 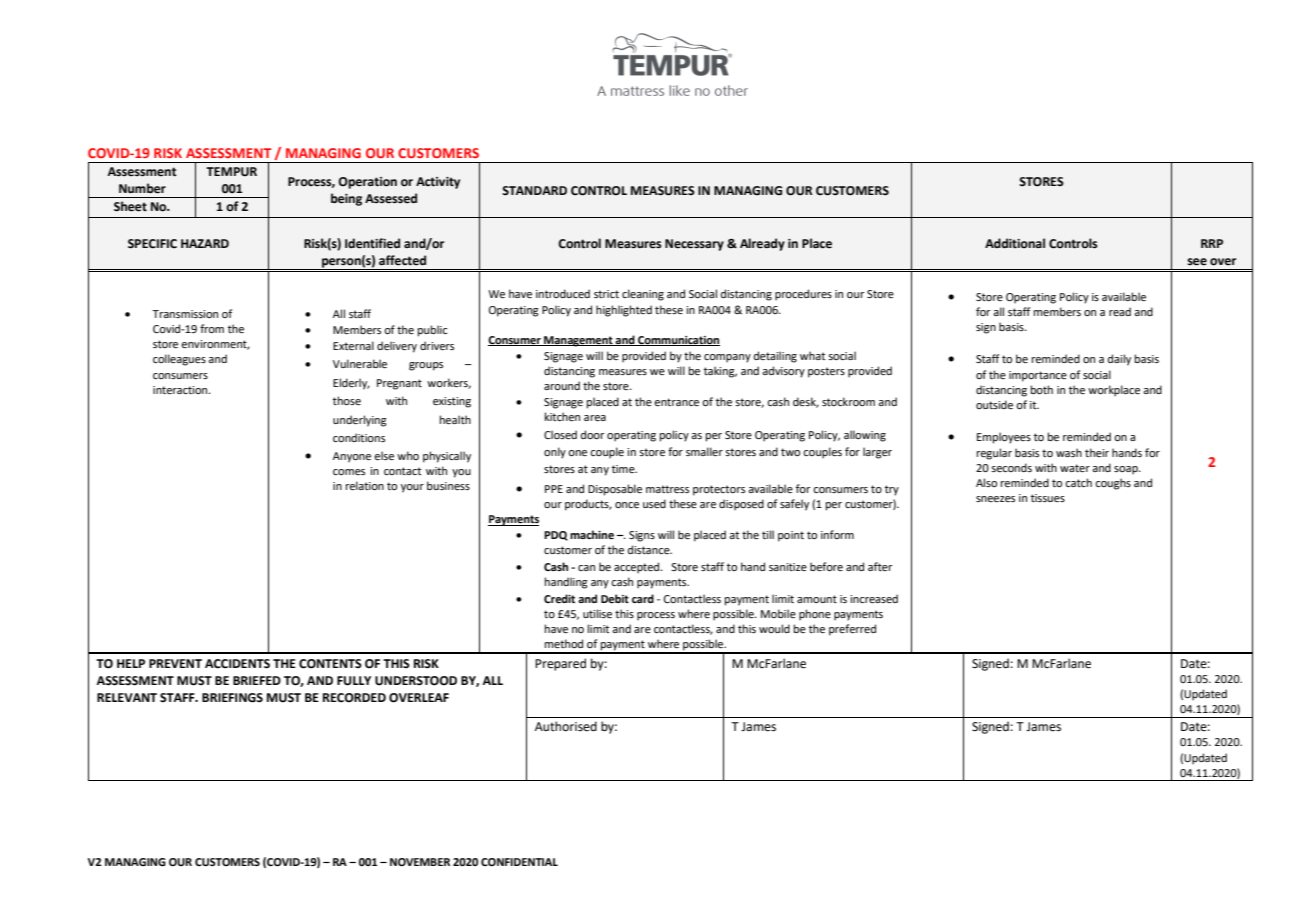 I want to click on CONFIDENTIAL, so click(x=519, y=862).
